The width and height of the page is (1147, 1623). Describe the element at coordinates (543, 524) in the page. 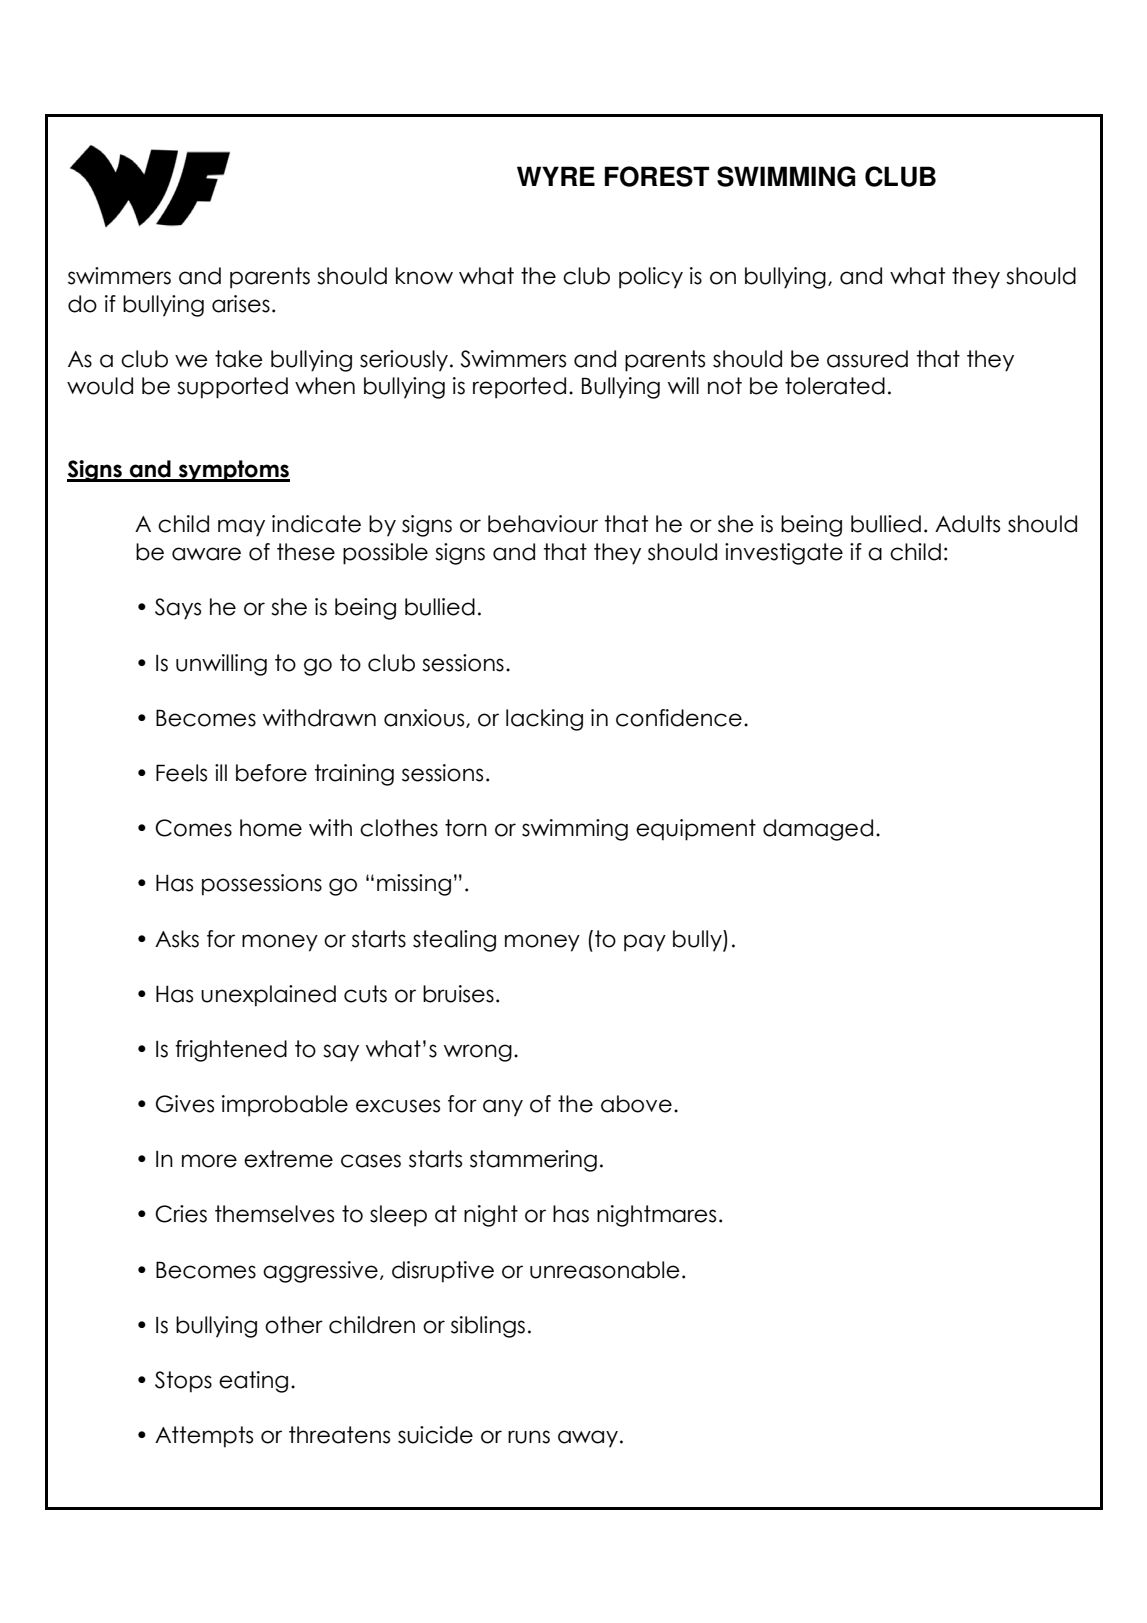

I see `behaviour` at that location.
